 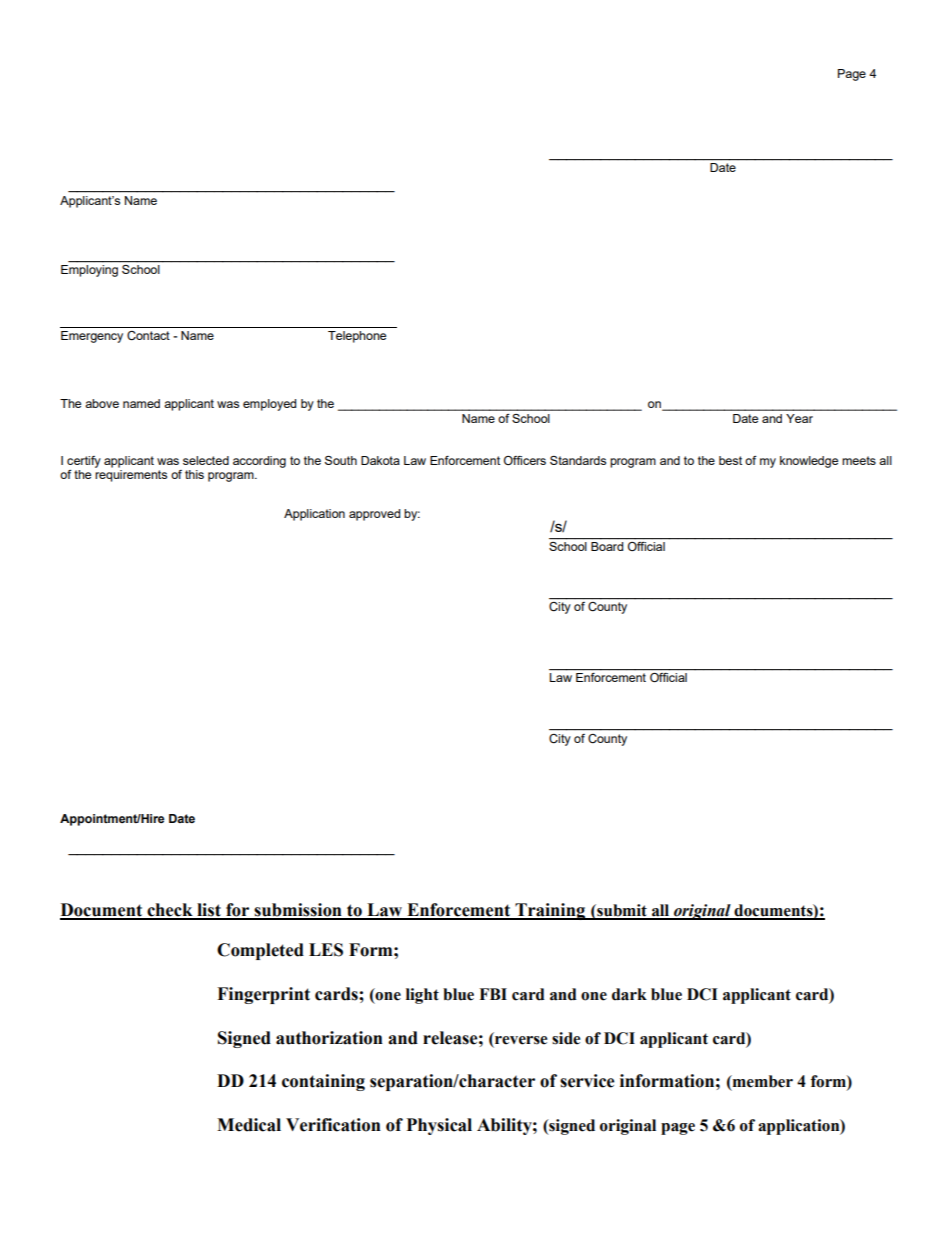 What do you see at coordinates (587, 1081) in the document?
I see `service` at bounding box center [587, 1081].
